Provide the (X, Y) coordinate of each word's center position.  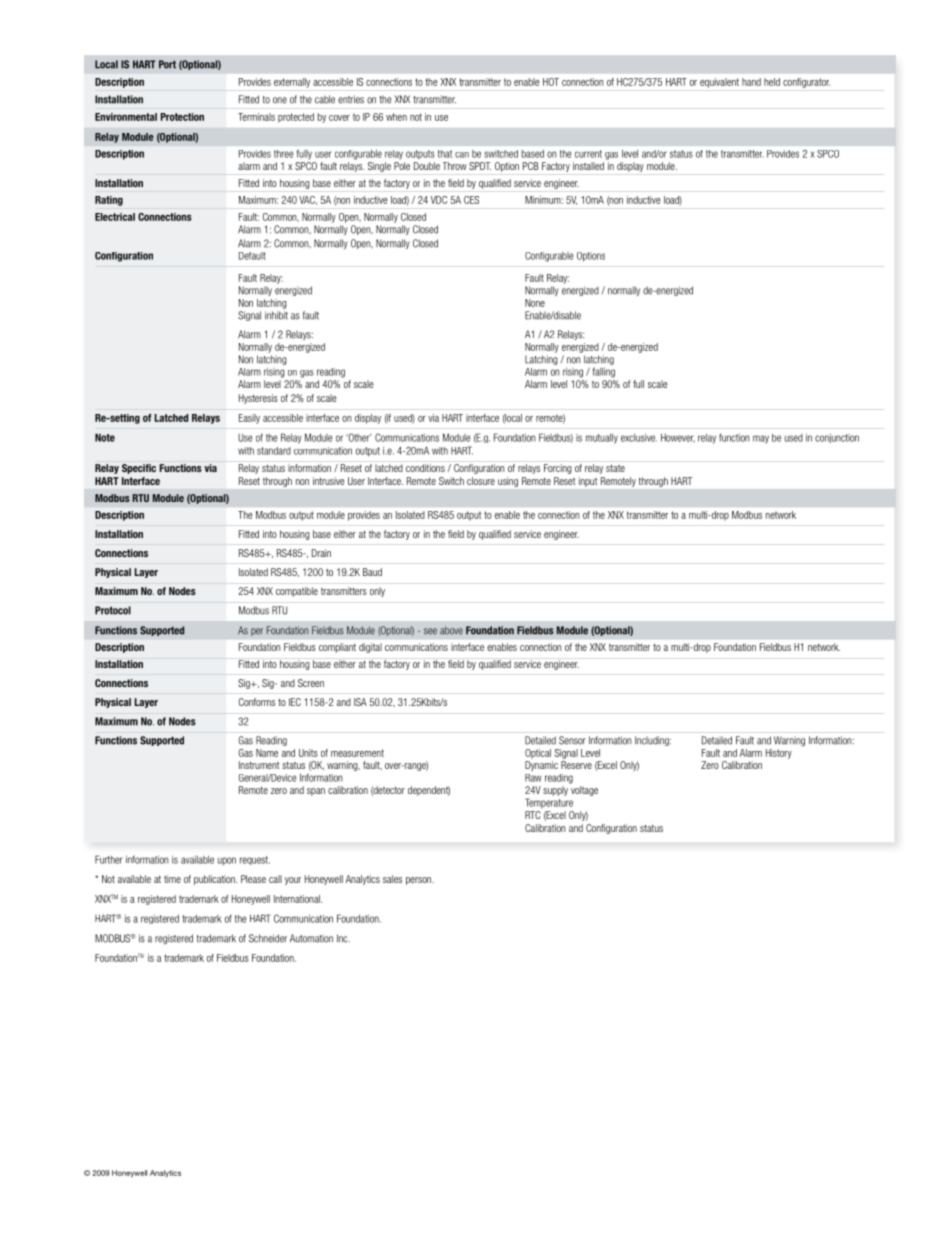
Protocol (113, 610)
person (419, 881)
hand (751, 82)
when (396, 117)
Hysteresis (258, 399)
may (761, 439)
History (779, 754)
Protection (182, 117)
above (451, 630)
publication (215, 880)
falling (604, 372)
